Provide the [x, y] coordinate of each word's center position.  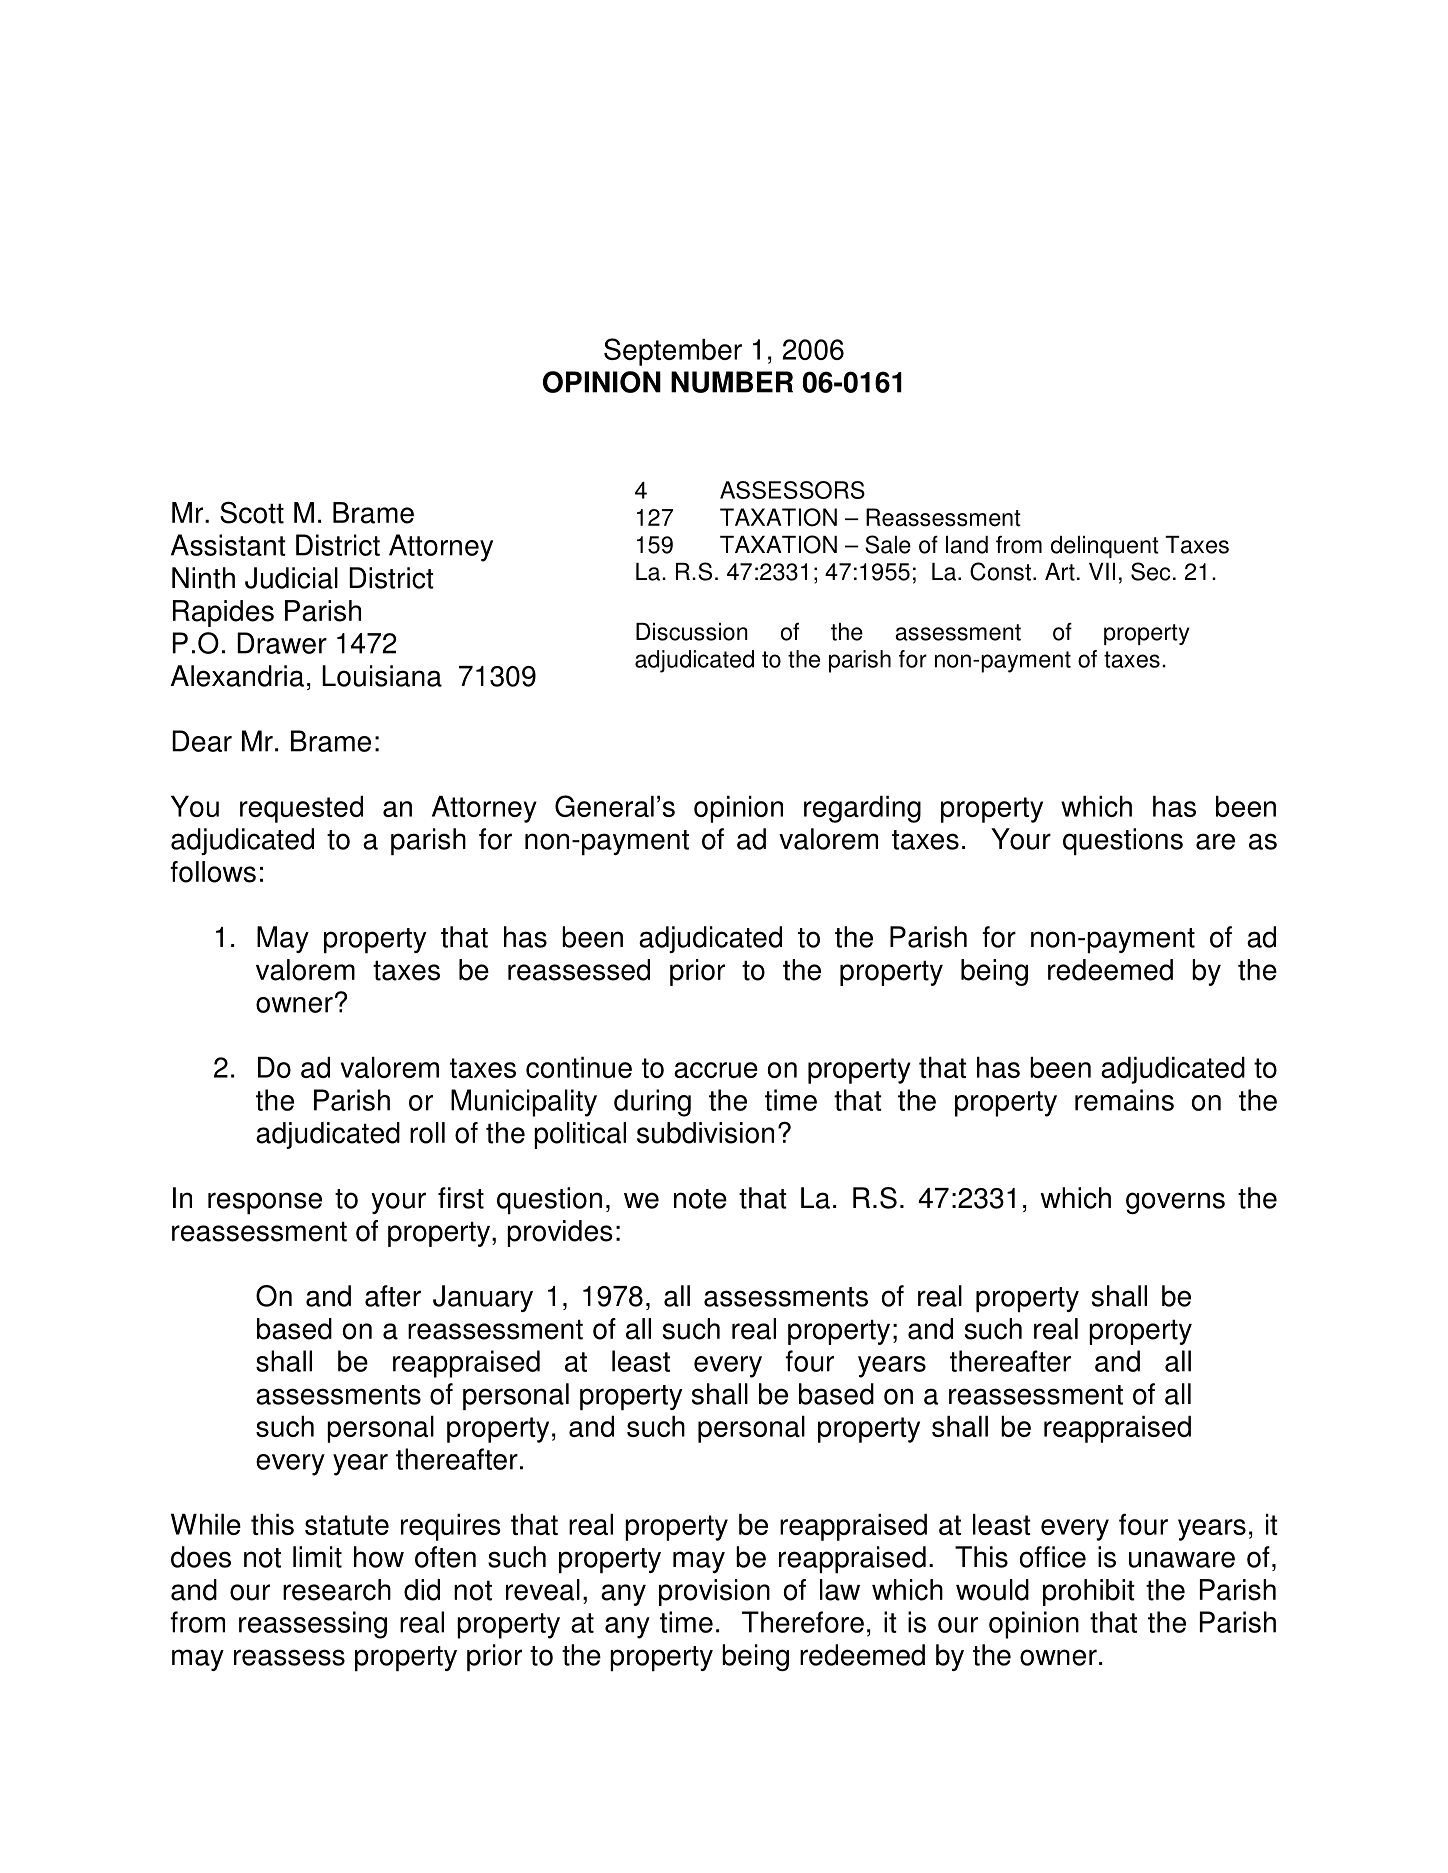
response [265, 1203]
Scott [252, 512]
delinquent [1105, 547]
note [700, 1199]
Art [1060, 572]
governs [1175, 1203]
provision [714, 1592]
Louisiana [382, 676]
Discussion [692, 632]
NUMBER [732, 382]
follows [213, 872]
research [337, 1590]
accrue [716, 1070]
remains [1124, 1100]
